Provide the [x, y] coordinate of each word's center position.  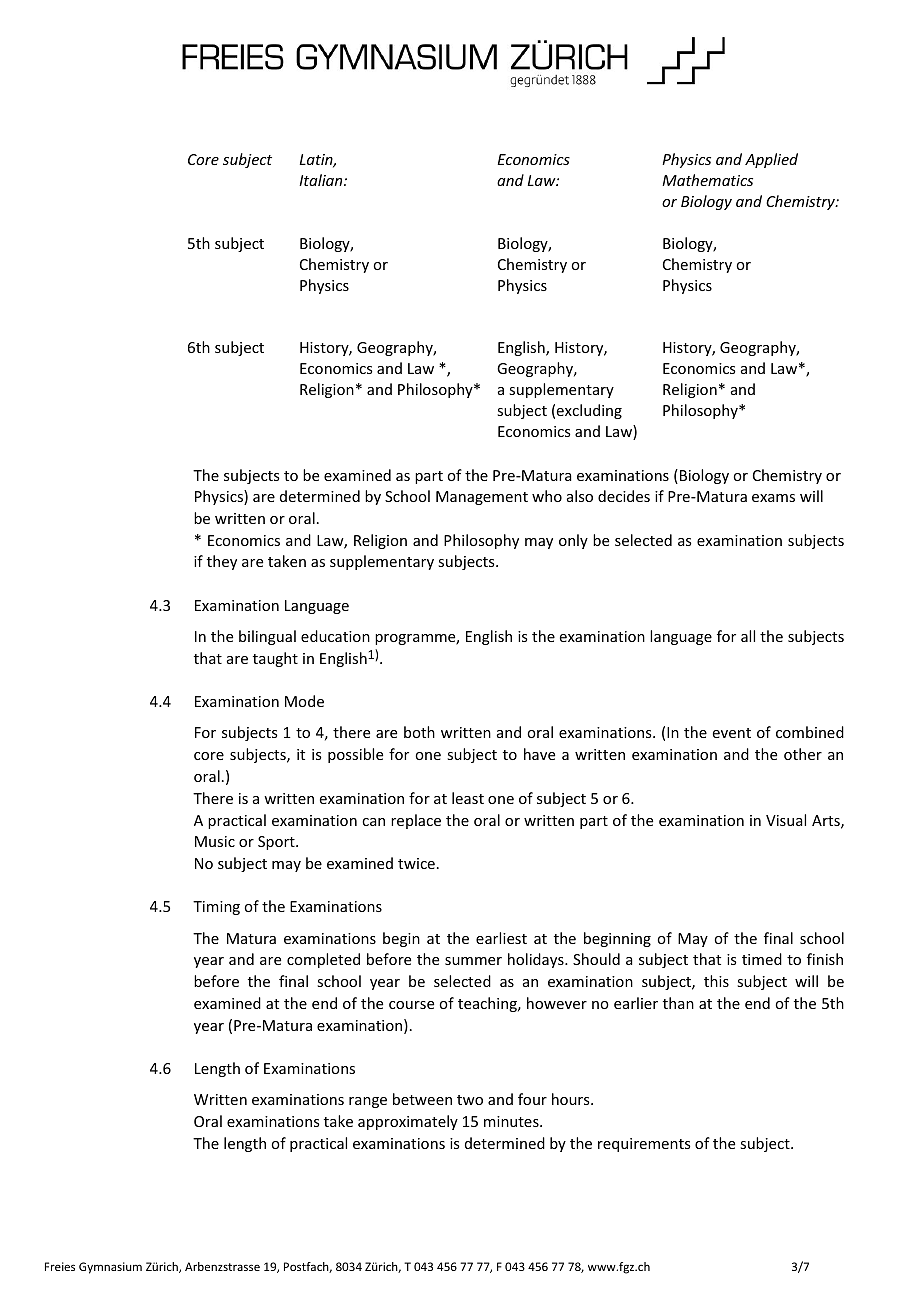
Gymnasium [110, 1268]
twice [416, 863]
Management [482, 498]
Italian [322, 180]
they [222, 562]
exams [773, 498]
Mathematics [707, 180]
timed [762, 959]
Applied [771, 160]
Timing [216, 908]
